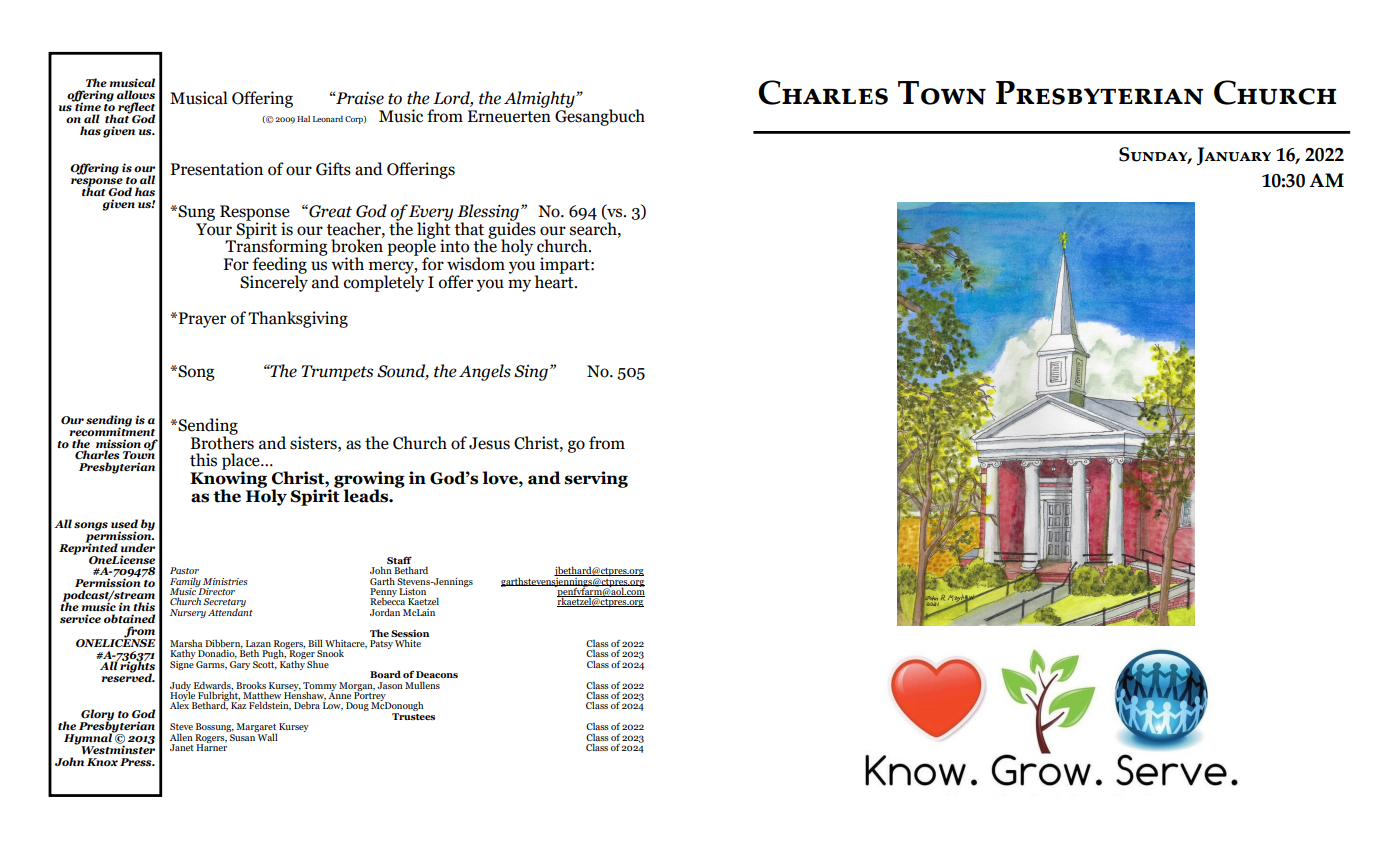  Describe the element at coordinates (596, 479) in the screenshot. I see `serving` at that location.
